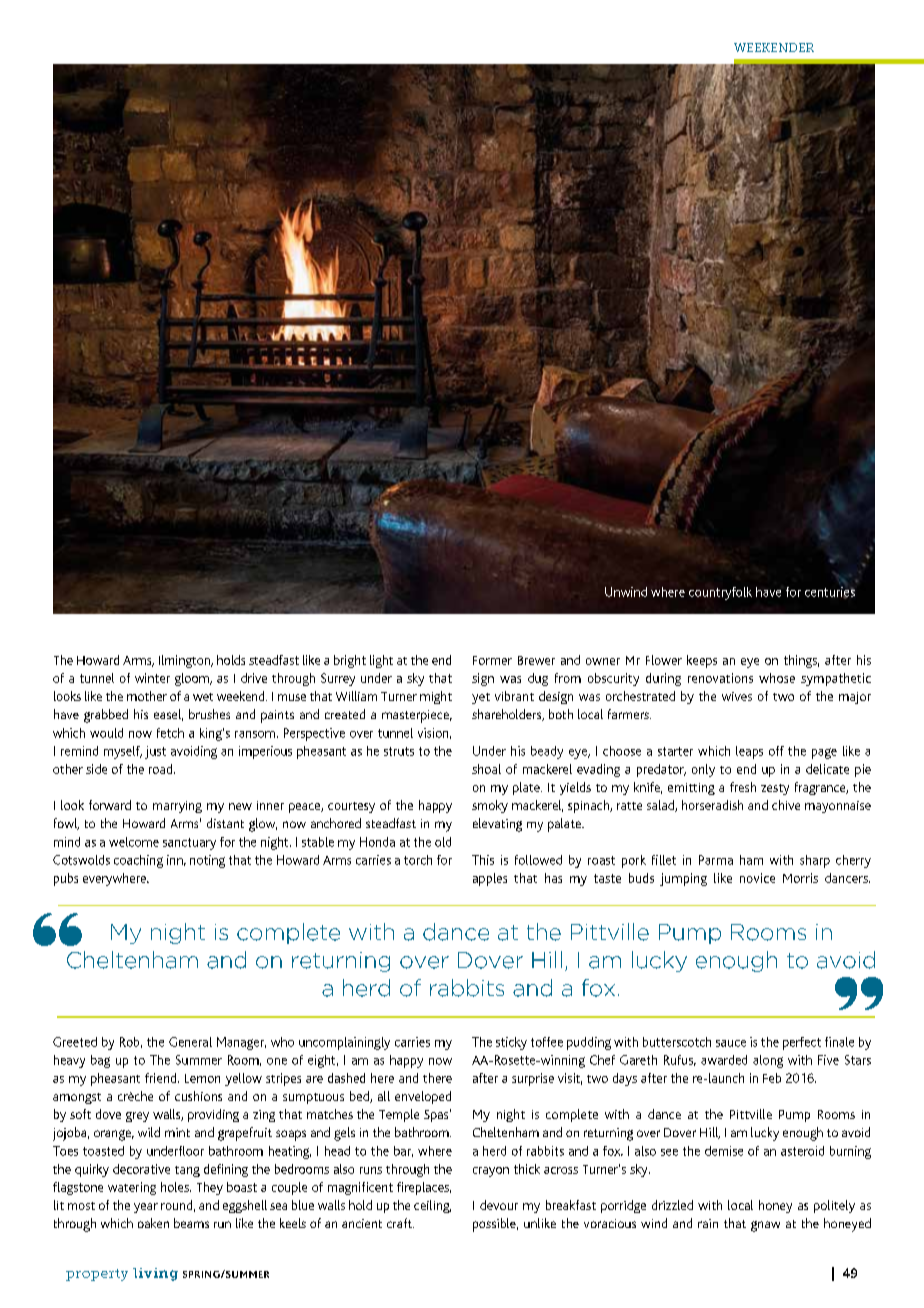 Image resolution: width=924 pixels, height=1308 pixels. I want to click on chive, so click(786, 805).
